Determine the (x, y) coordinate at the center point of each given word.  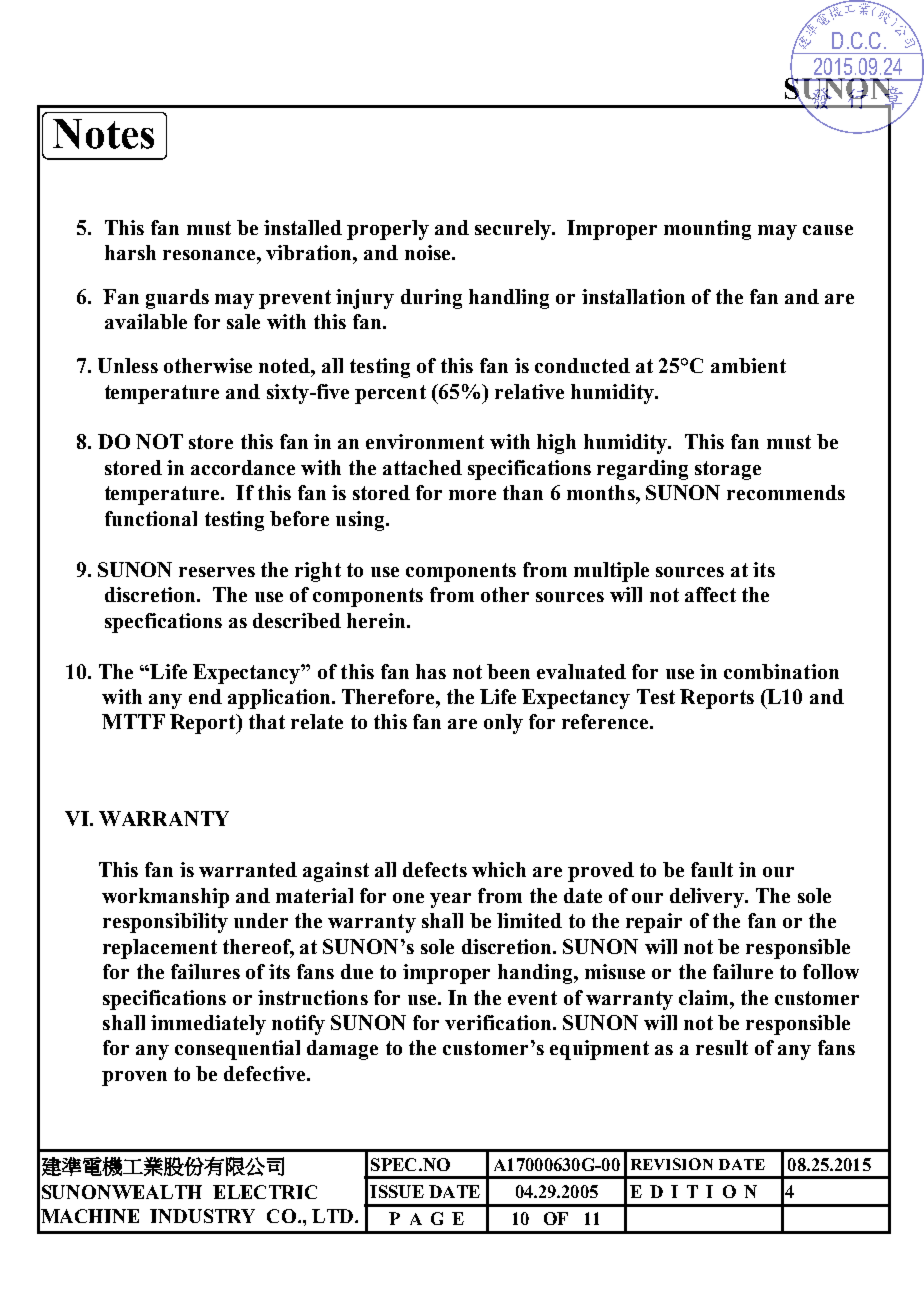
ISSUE (397, 1191)
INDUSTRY (202, 1216)
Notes (103, 134)
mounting (707, 230)
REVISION (672, 1164)
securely (514, 230)
